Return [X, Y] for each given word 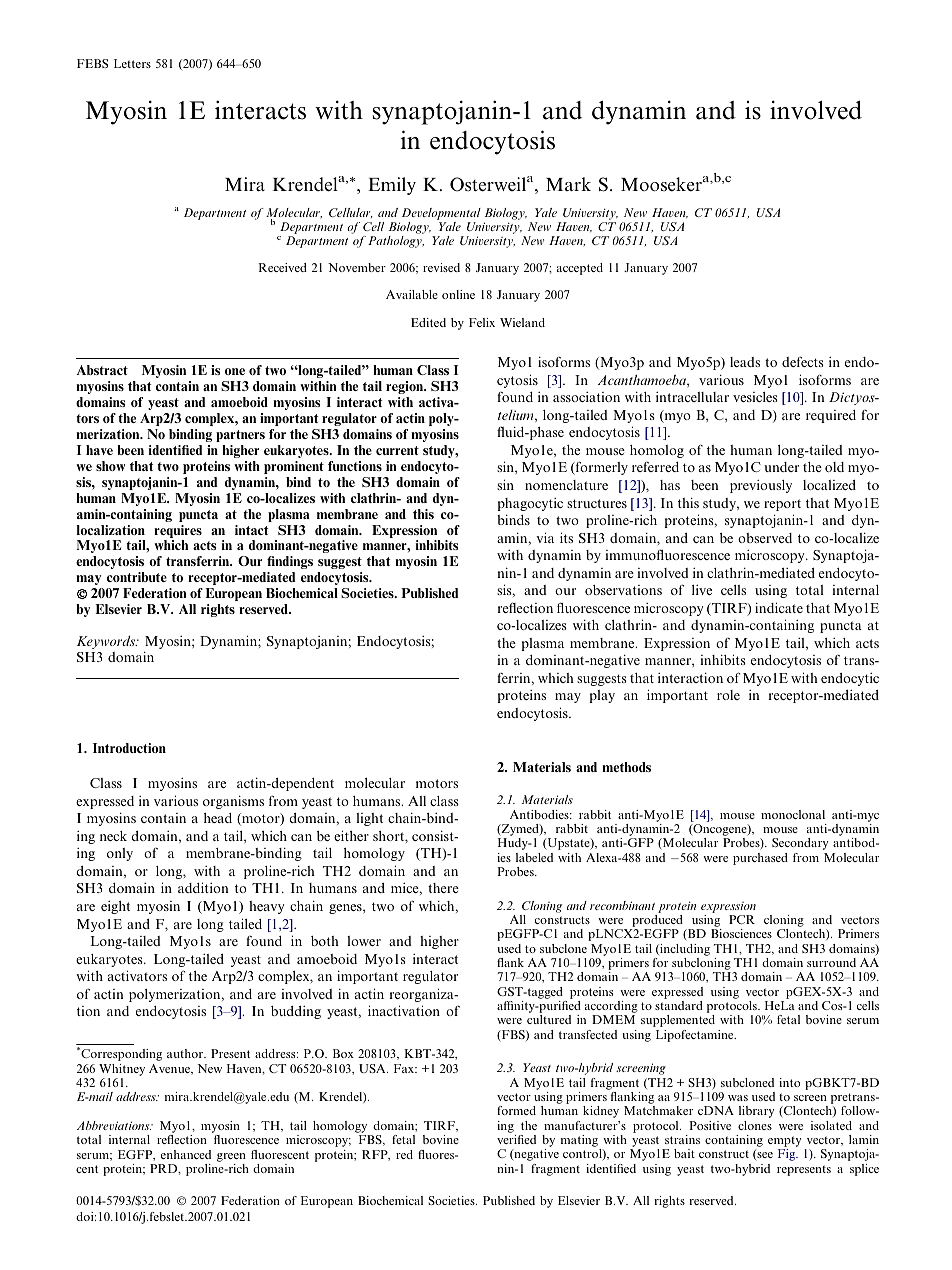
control [583, 1155]
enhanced [186, 1154]
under [781, 467]
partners [240, 436]
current [397, 450]
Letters [132, 63]
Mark [568, 184]
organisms [233, 802]
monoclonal [793, 814]
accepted [580, 269]
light [369, 819]
